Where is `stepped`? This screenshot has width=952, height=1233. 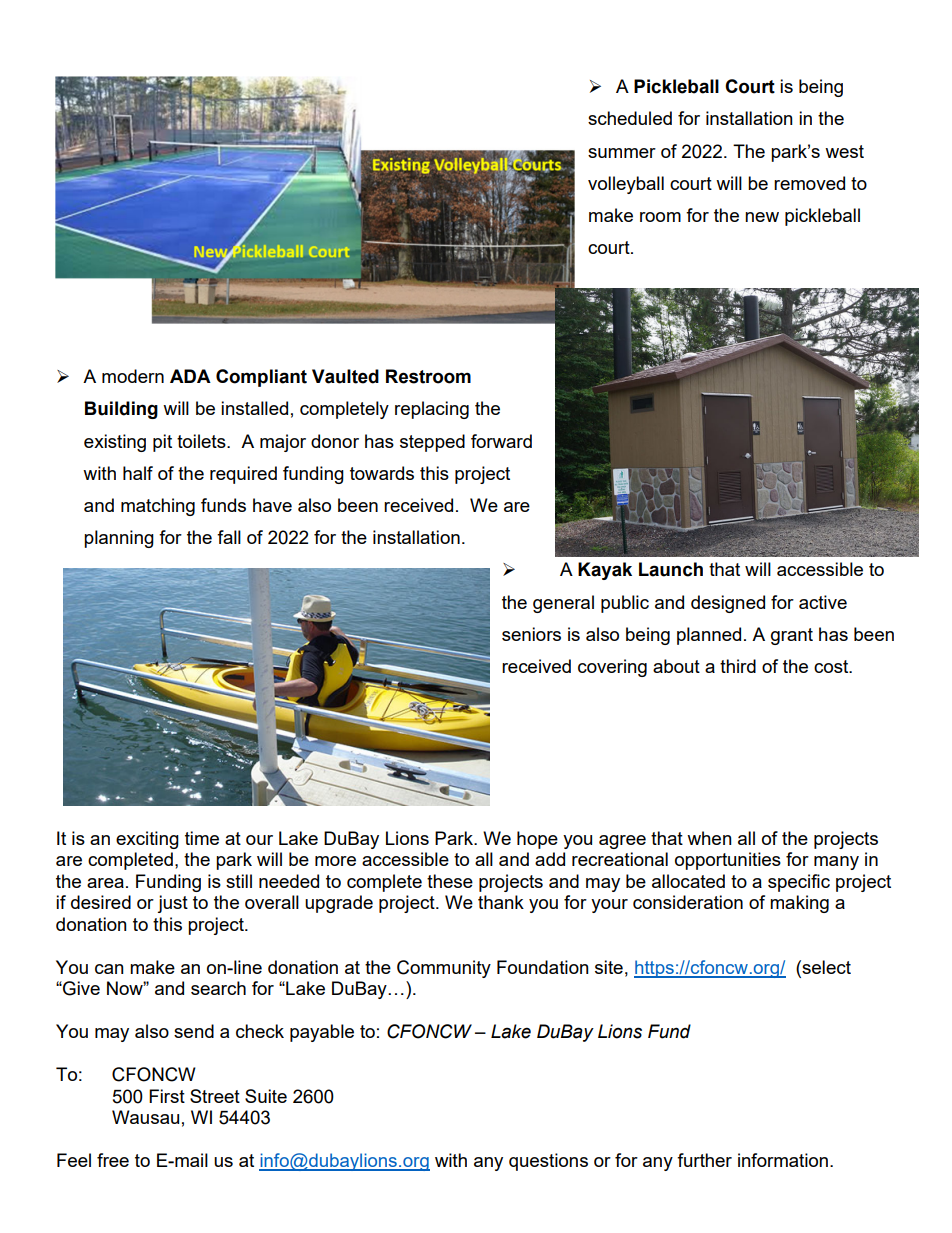
stepped is located at coordinates (432, 443).
